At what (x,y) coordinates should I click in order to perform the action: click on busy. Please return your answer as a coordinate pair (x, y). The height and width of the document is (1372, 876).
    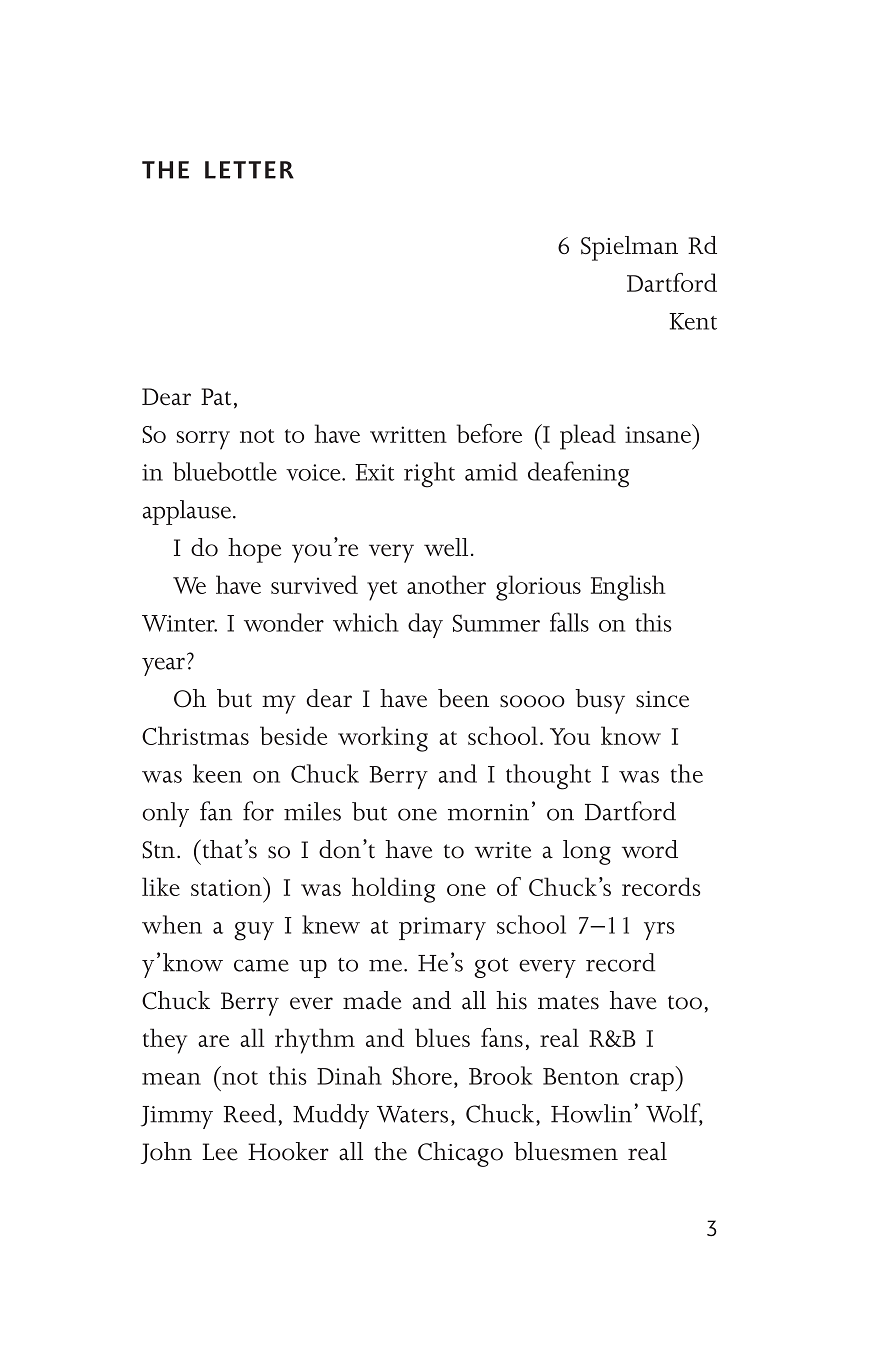
    Looking at the image, I should click on (600, 701).
